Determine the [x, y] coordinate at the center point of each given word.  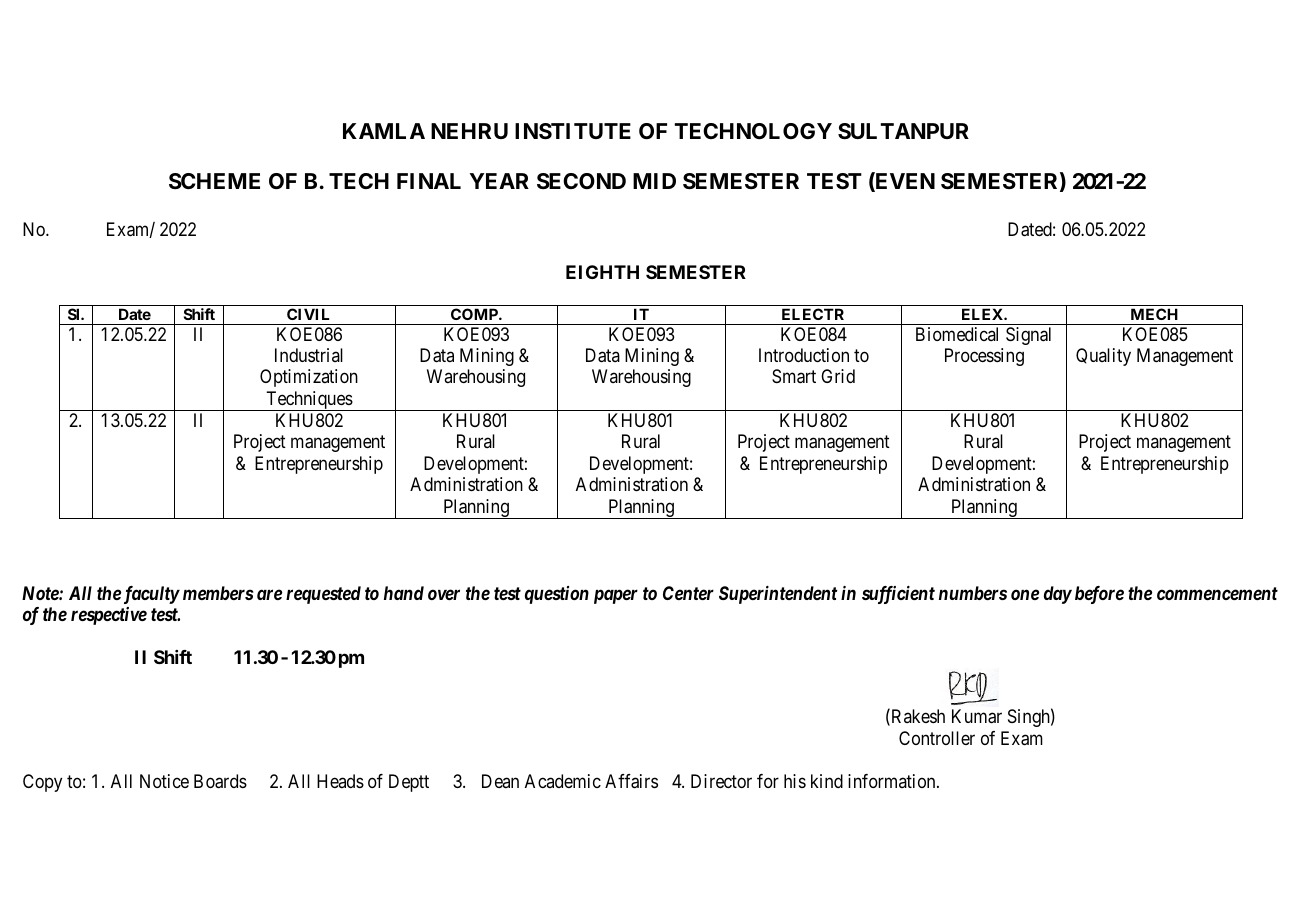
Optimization [309, 378]
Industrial [309, 355]
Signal [1028, 336]
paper [616, 596]
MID [654, 181]
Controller [937, 738]
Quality [1103, 357]
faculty [152, 595]
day [1058, 595]
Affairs [631, 781]
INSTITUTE [573, 131]
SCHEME [214, 181]
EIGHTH [602, 272]
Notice [164, 781]
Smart [794, 376]
